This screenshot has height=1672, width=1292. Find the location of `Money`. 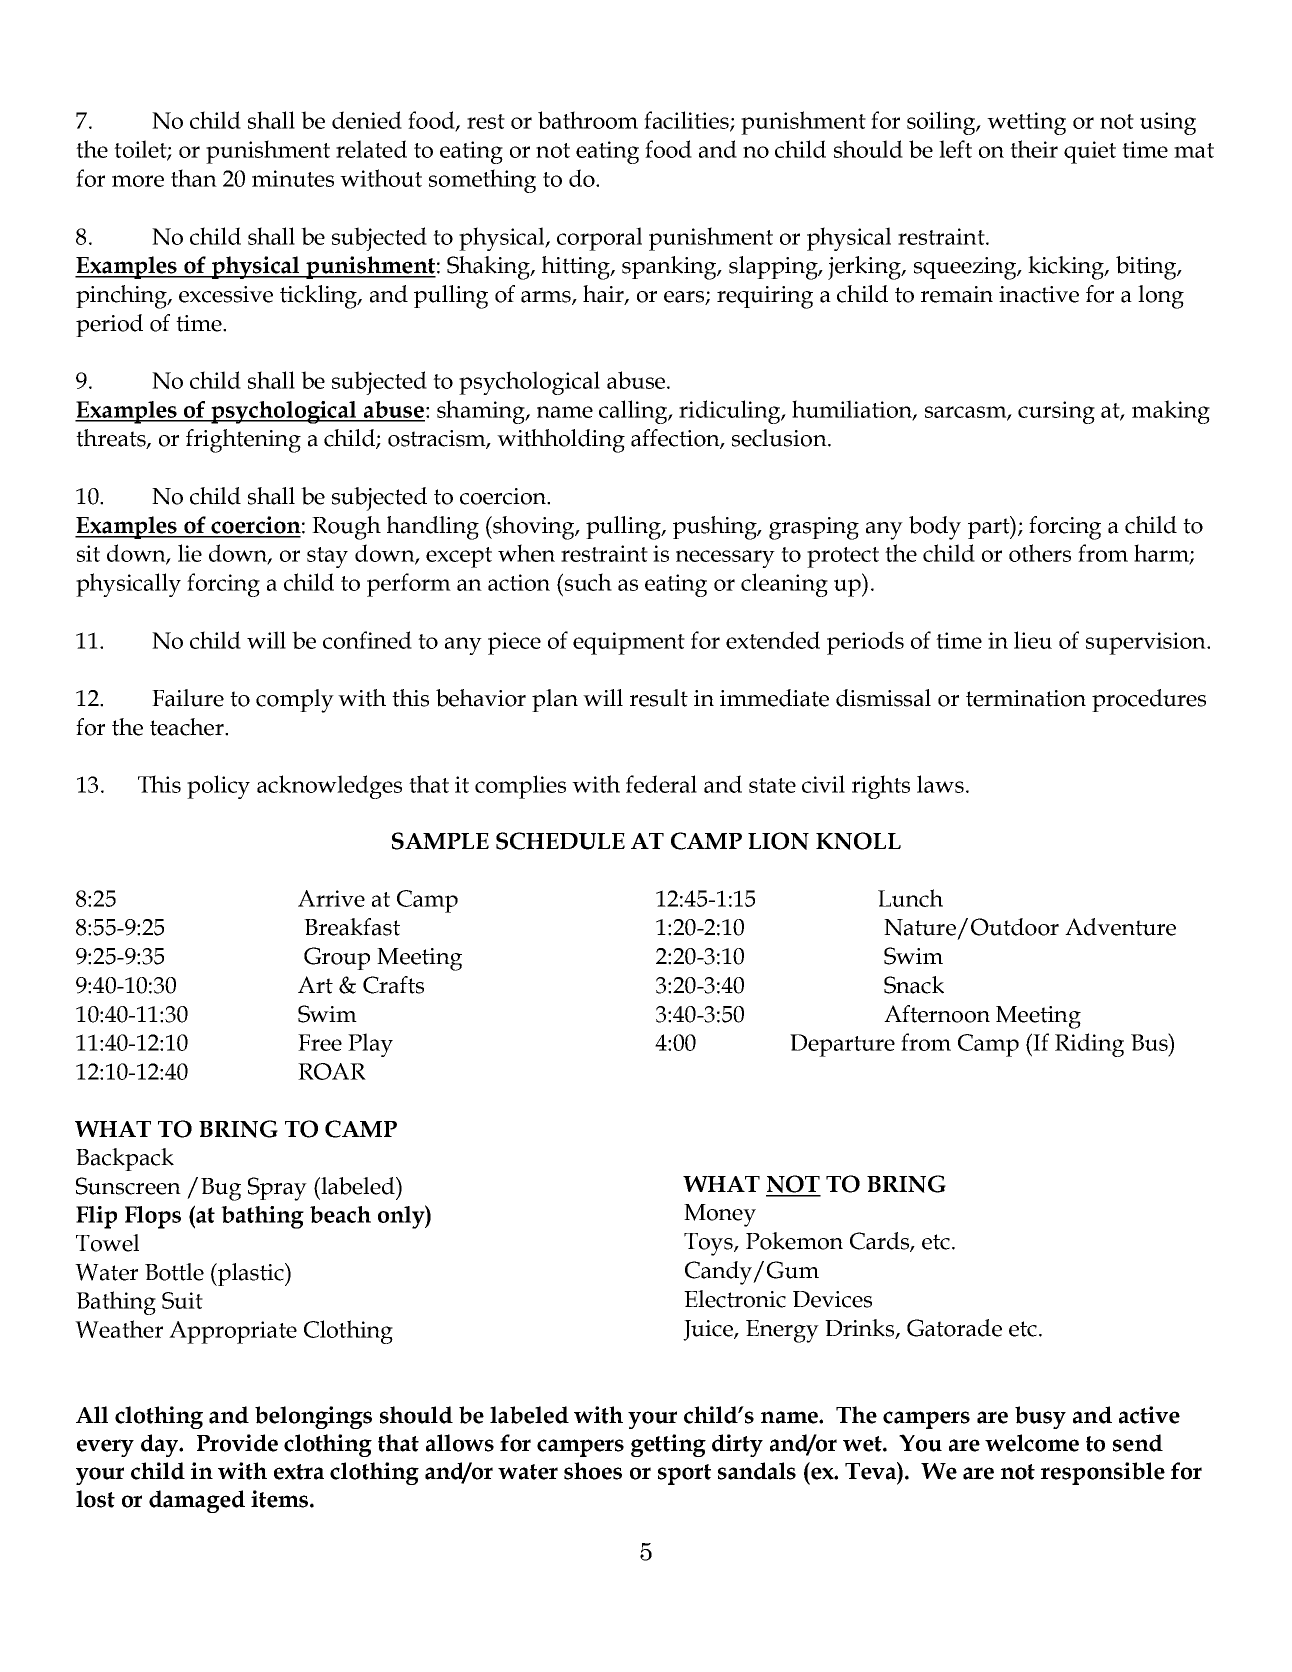

Money is located at coordinates (720, 1215).
